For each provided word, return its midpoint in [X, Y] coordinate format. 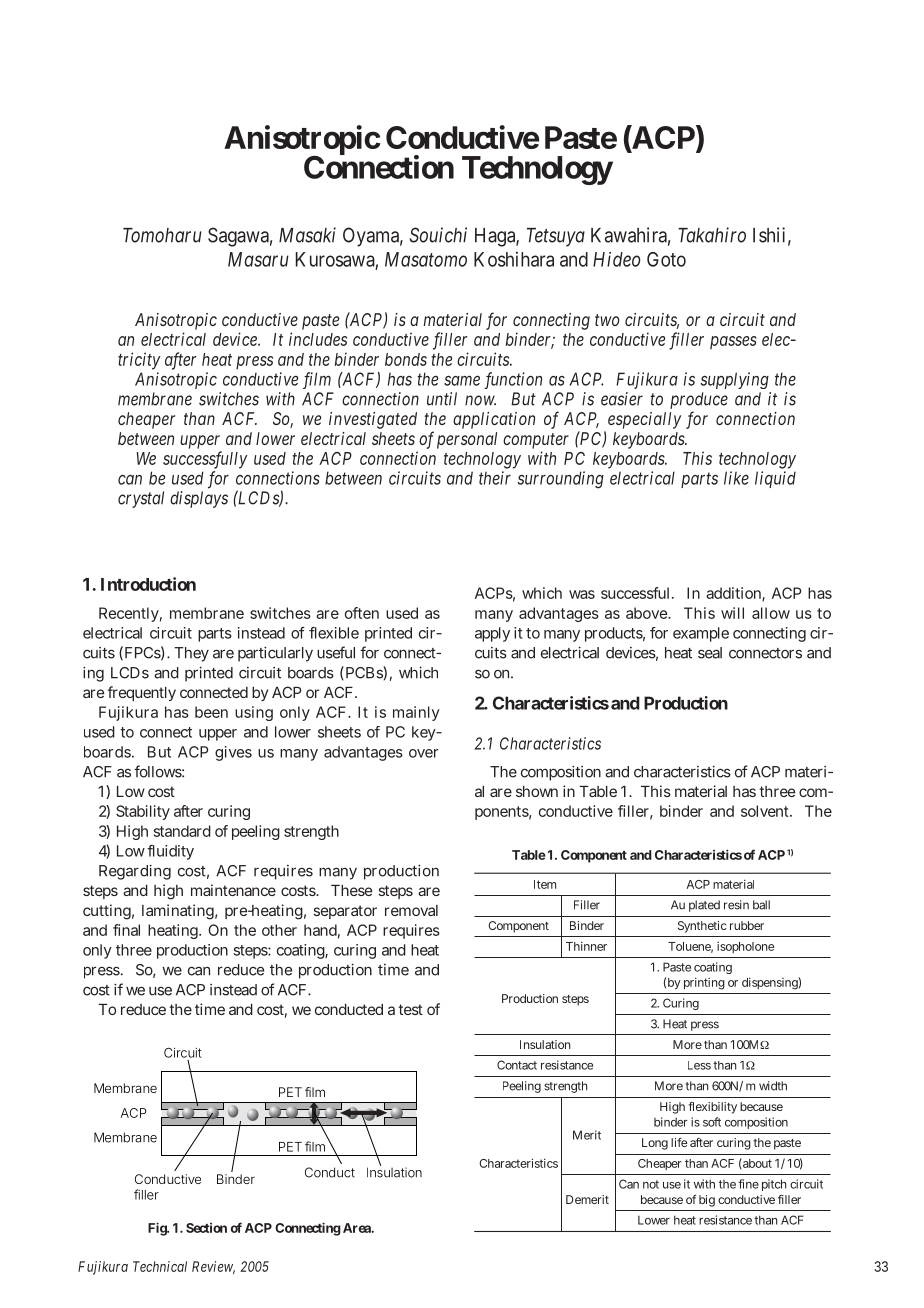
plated [704, 906]
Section [206, 1228]
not [651, 1184]
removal [411, 910]
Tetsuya [556, 237]
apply [492, 634]
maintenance [233, 890]
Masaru [258, 259]
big [707, 1201]
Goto [666, 259]
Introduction [148, 584]
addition [735, 594]
